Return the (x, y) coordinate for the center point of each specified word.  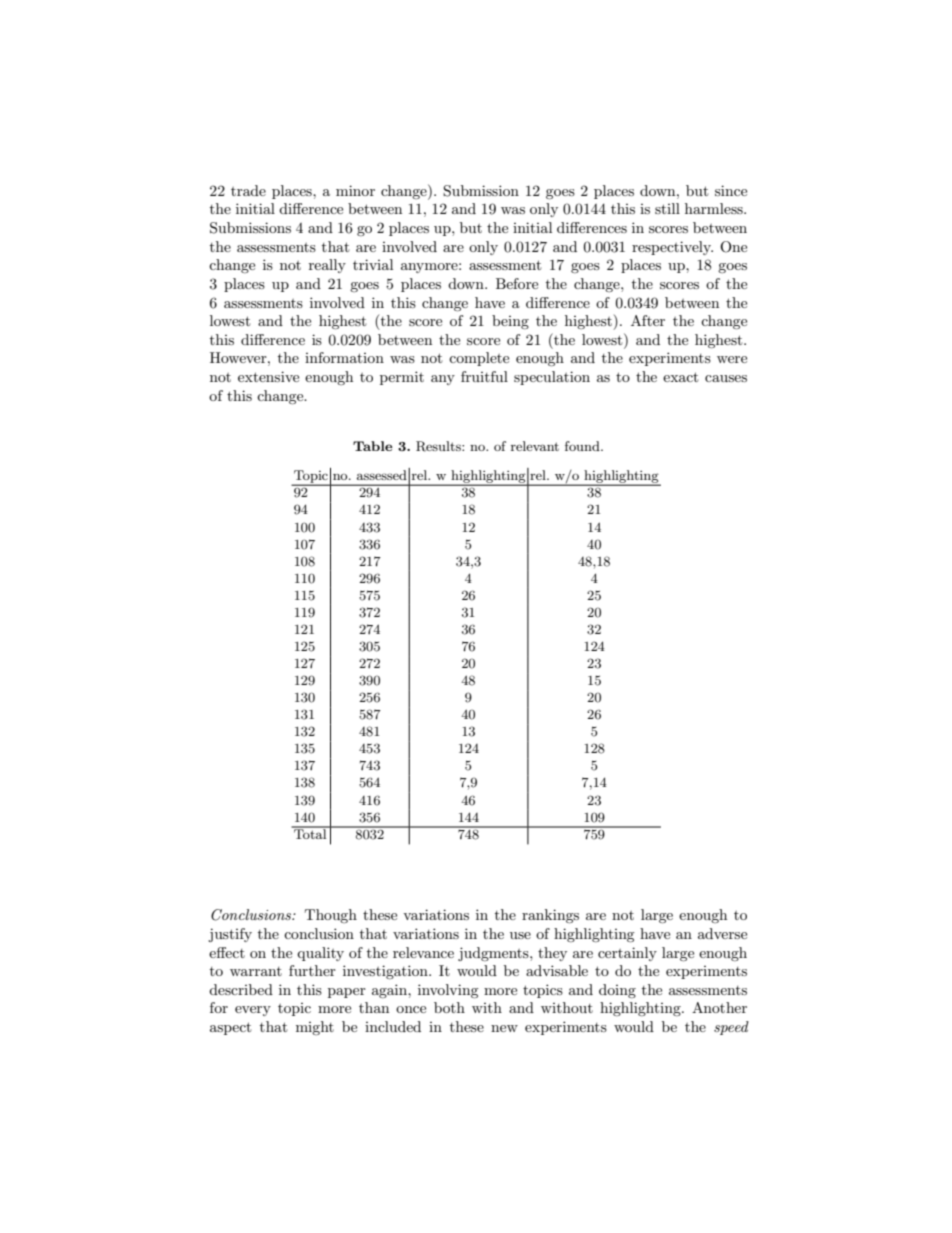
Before (517, 283)
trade (248, 190)
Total (310, 833)
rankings (550, 916)
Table (372, 446)
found (583, 446)
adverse (722, 933)
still (667, 208)
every (253, 1011)
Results (439, 446)
